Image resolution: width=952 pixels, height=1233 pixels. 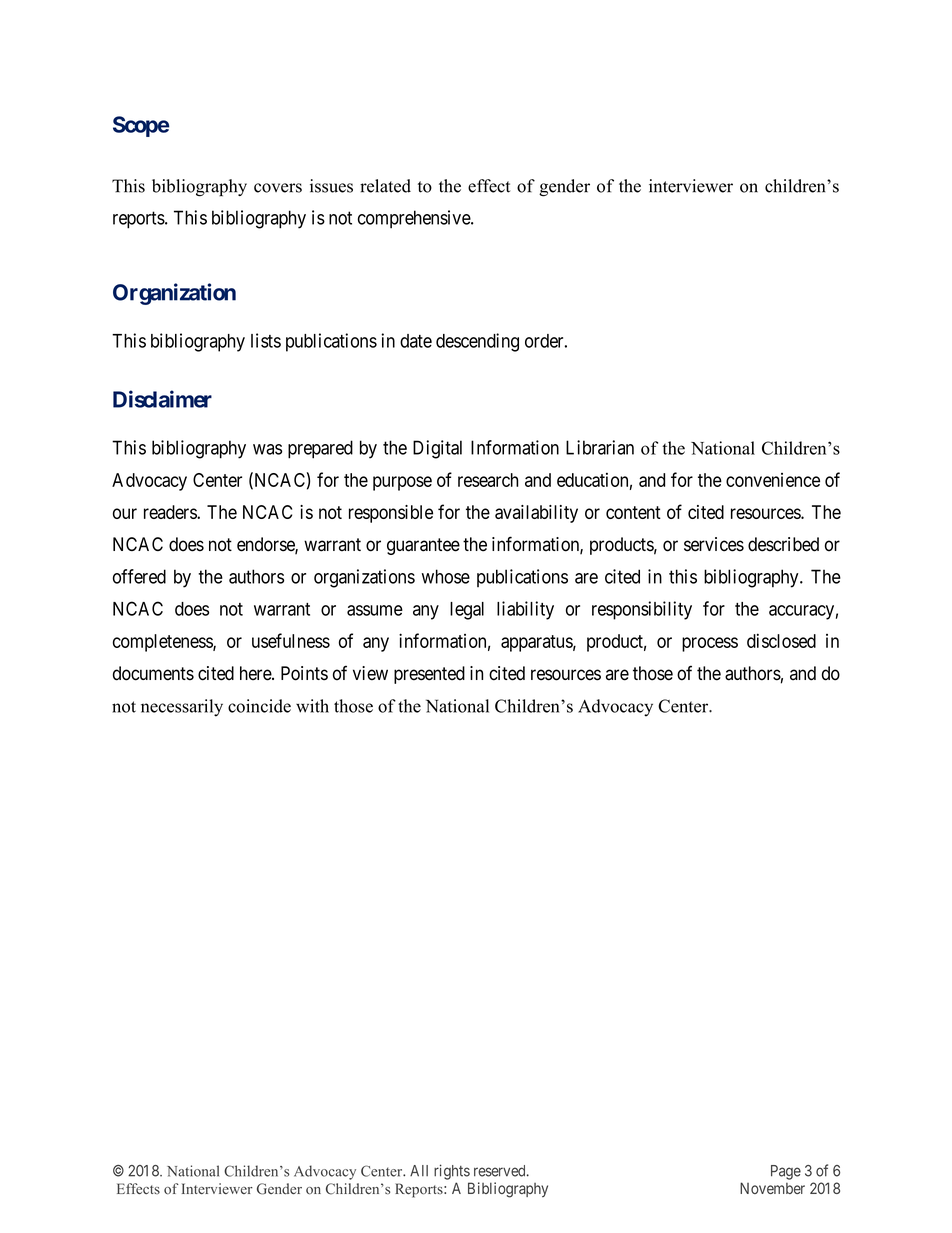 I want to click on All, so click(x=419, y=1171).
